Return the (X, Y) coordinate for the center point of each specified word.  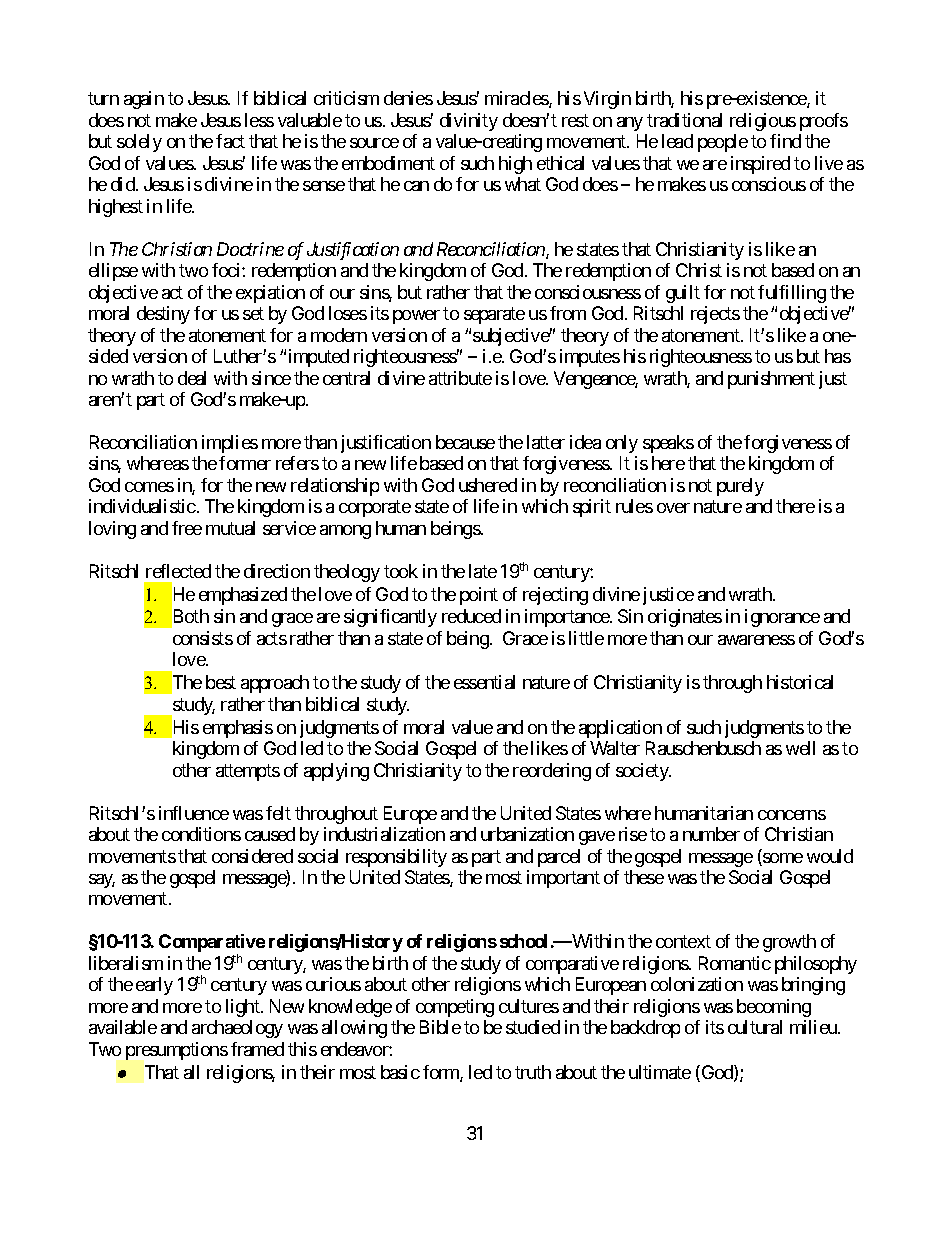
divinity (469, 122)
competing (455, 1008)
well (800, 748)
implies (230, 444)
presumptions (177, 1051)
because (465, 442)
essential (484, 682)
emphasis (238, 729)
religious (763, 122)
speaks (668, 444)
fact (230, 141)
